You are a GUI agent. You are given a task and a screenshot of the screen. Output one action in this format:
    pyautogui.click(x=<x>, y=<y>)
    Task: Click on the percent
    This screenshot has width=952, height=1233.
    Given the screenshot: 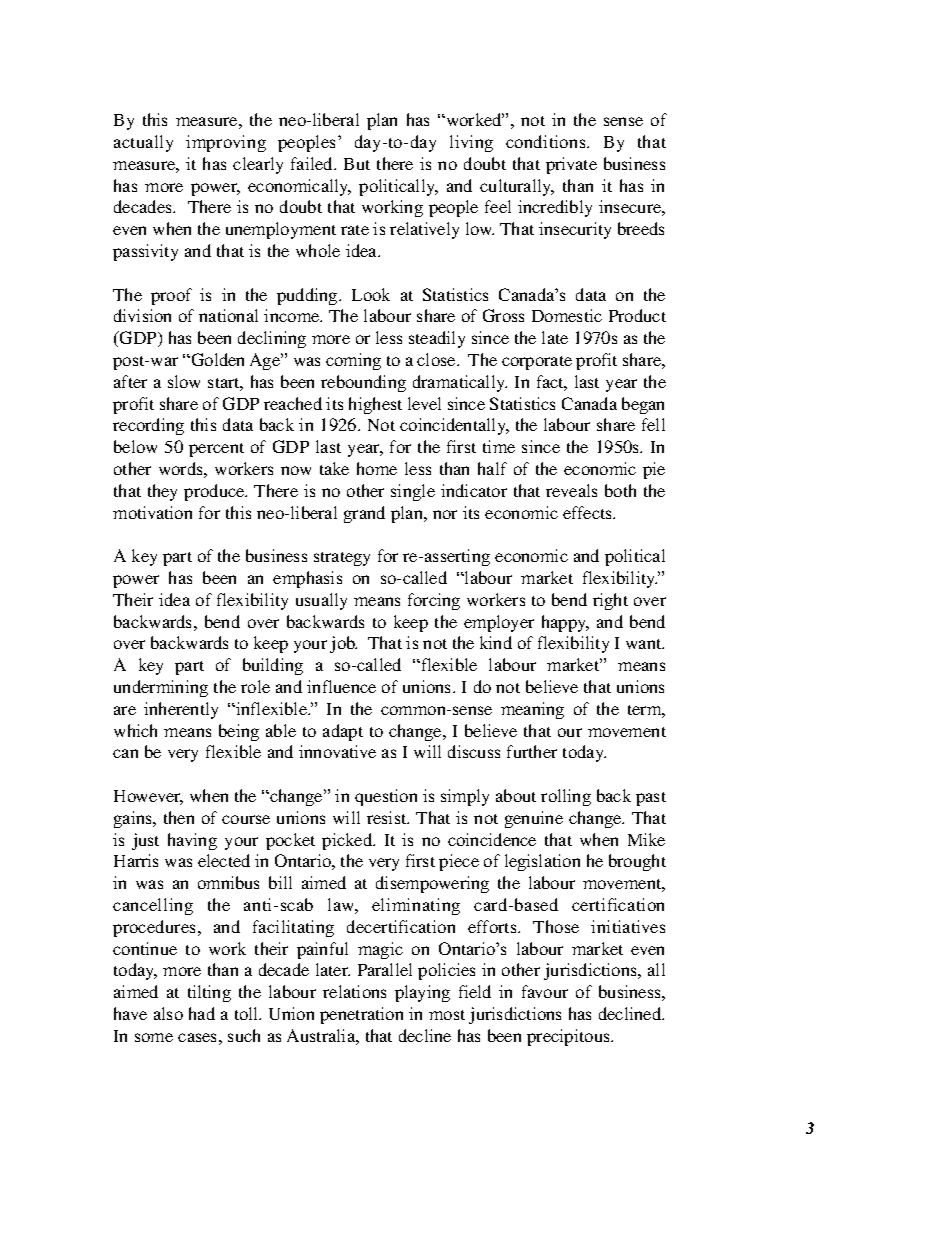 What is the action you would take?
    pyautogui.click(x=216, y=450)
